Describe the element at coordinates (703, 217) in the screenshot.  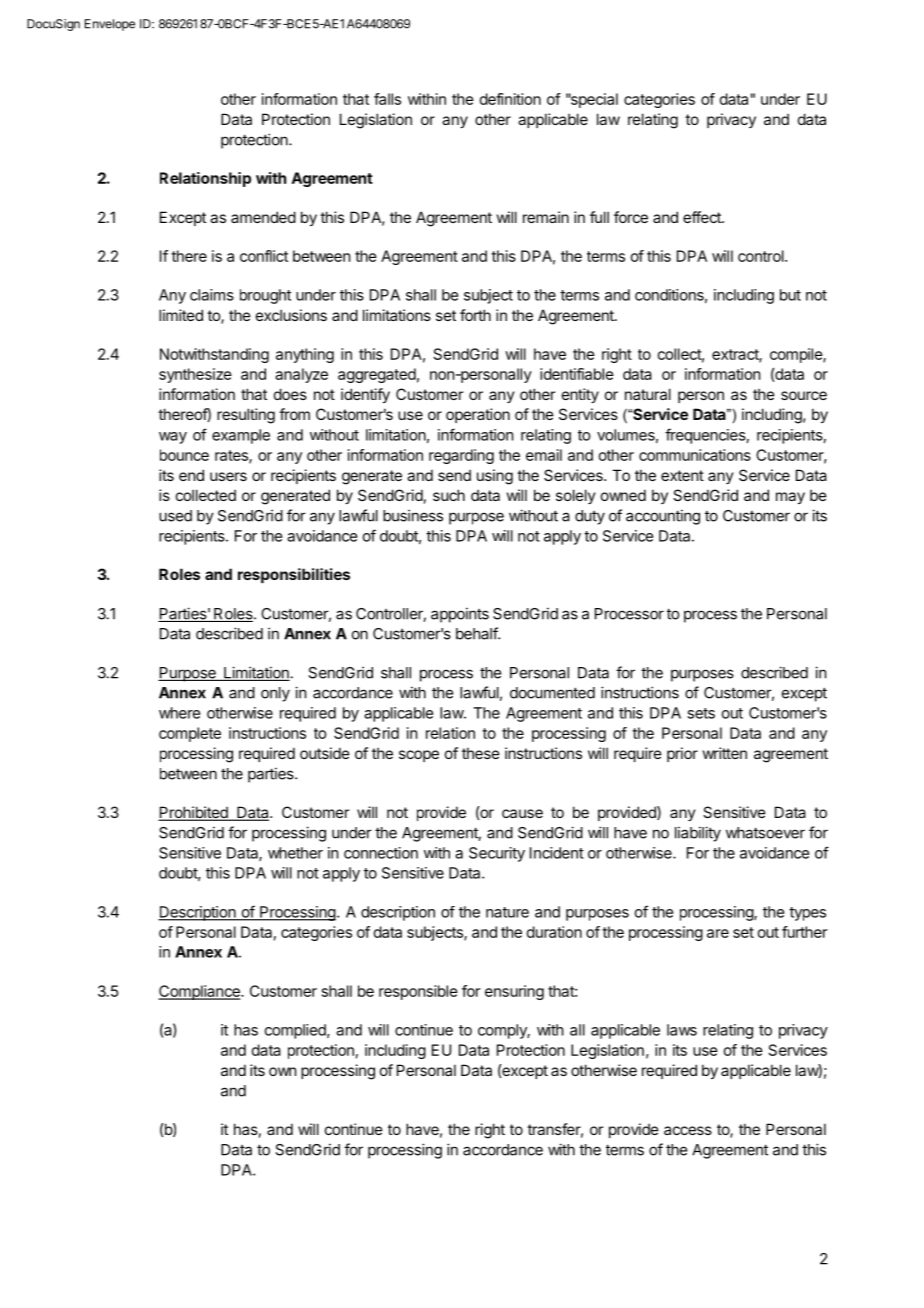
I see `effect` at that location.
